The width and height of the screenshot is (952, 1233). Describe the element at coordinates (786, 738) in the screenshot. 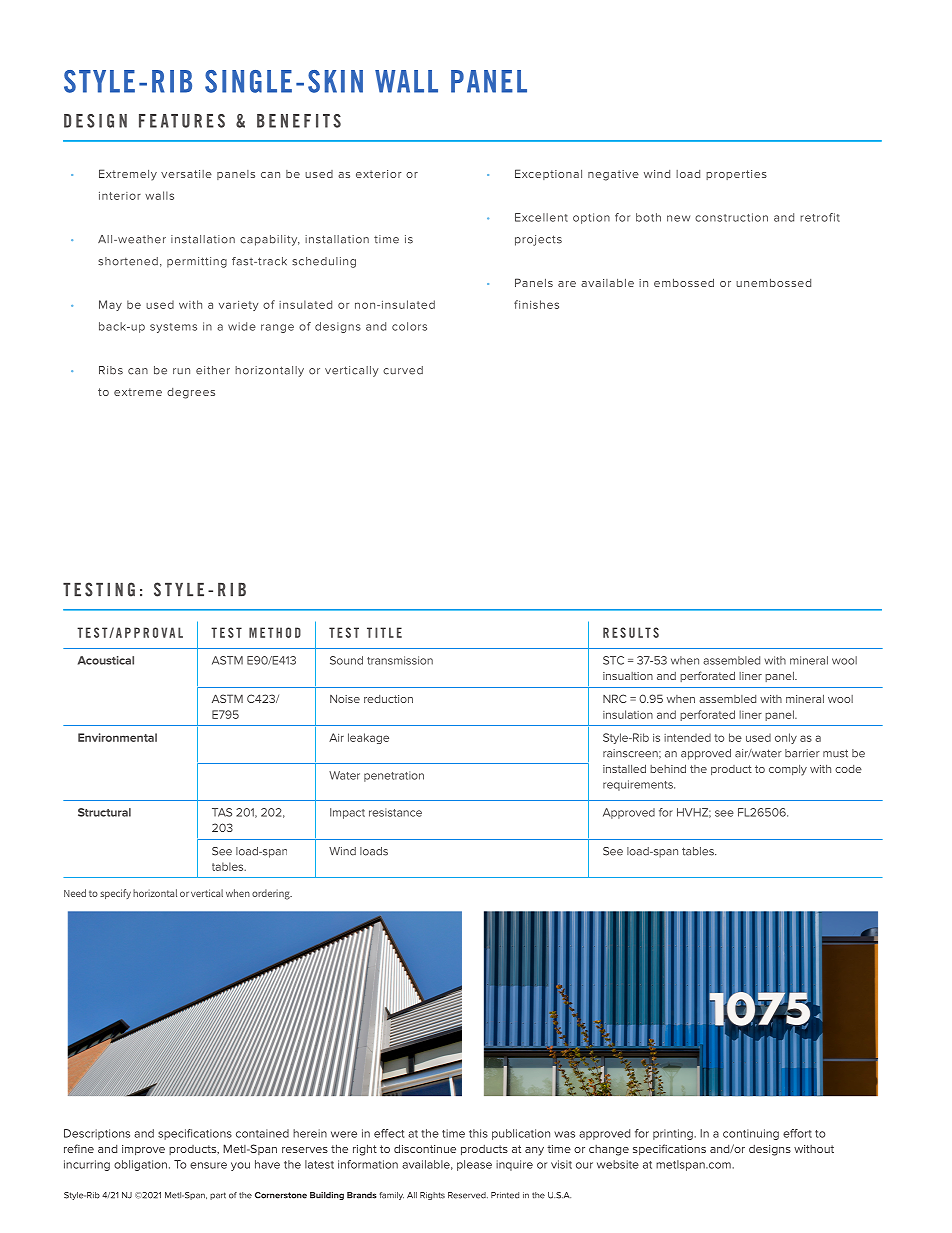

I see `only` at that location.
